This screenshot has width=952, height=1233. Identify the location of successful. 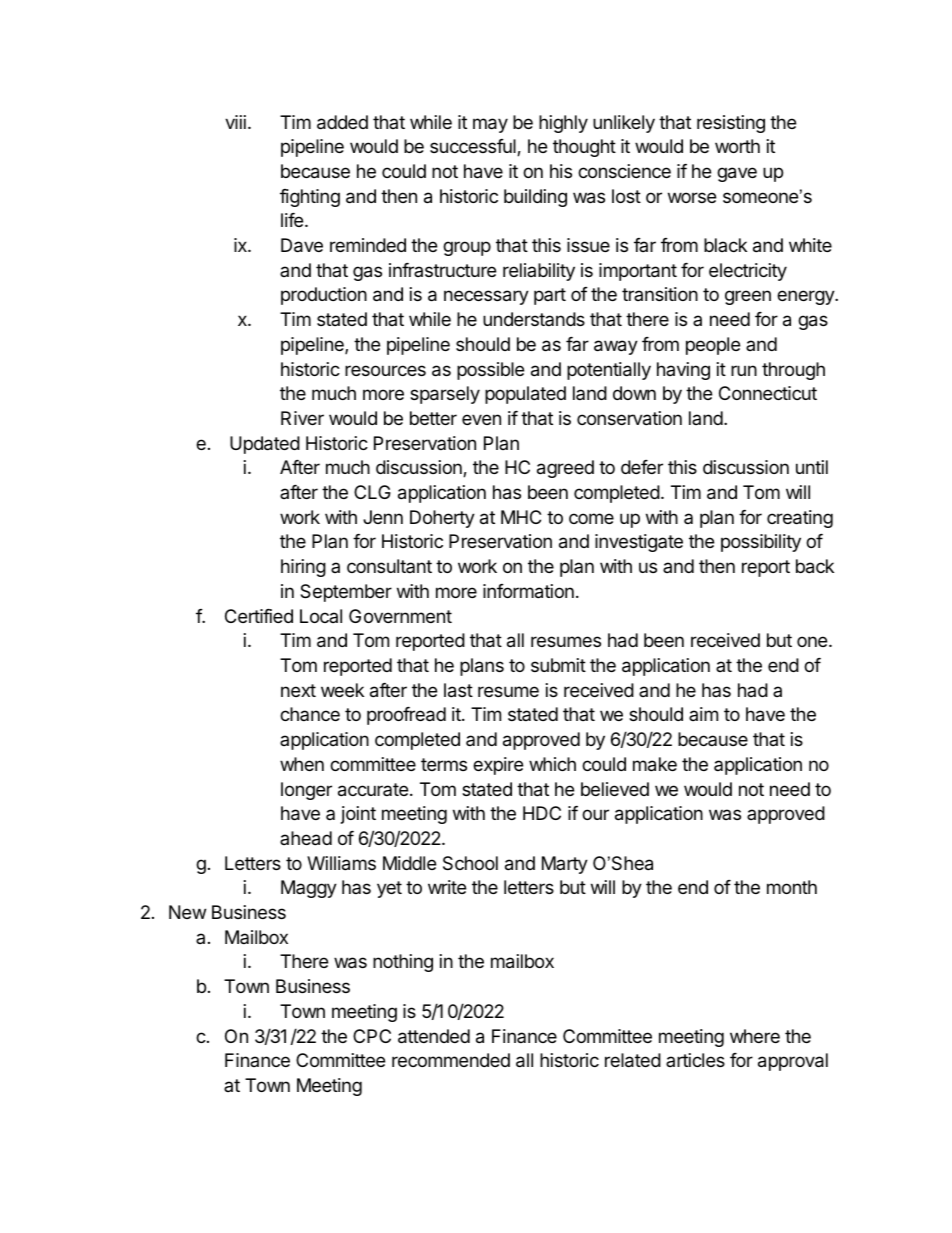
(474, 147).
